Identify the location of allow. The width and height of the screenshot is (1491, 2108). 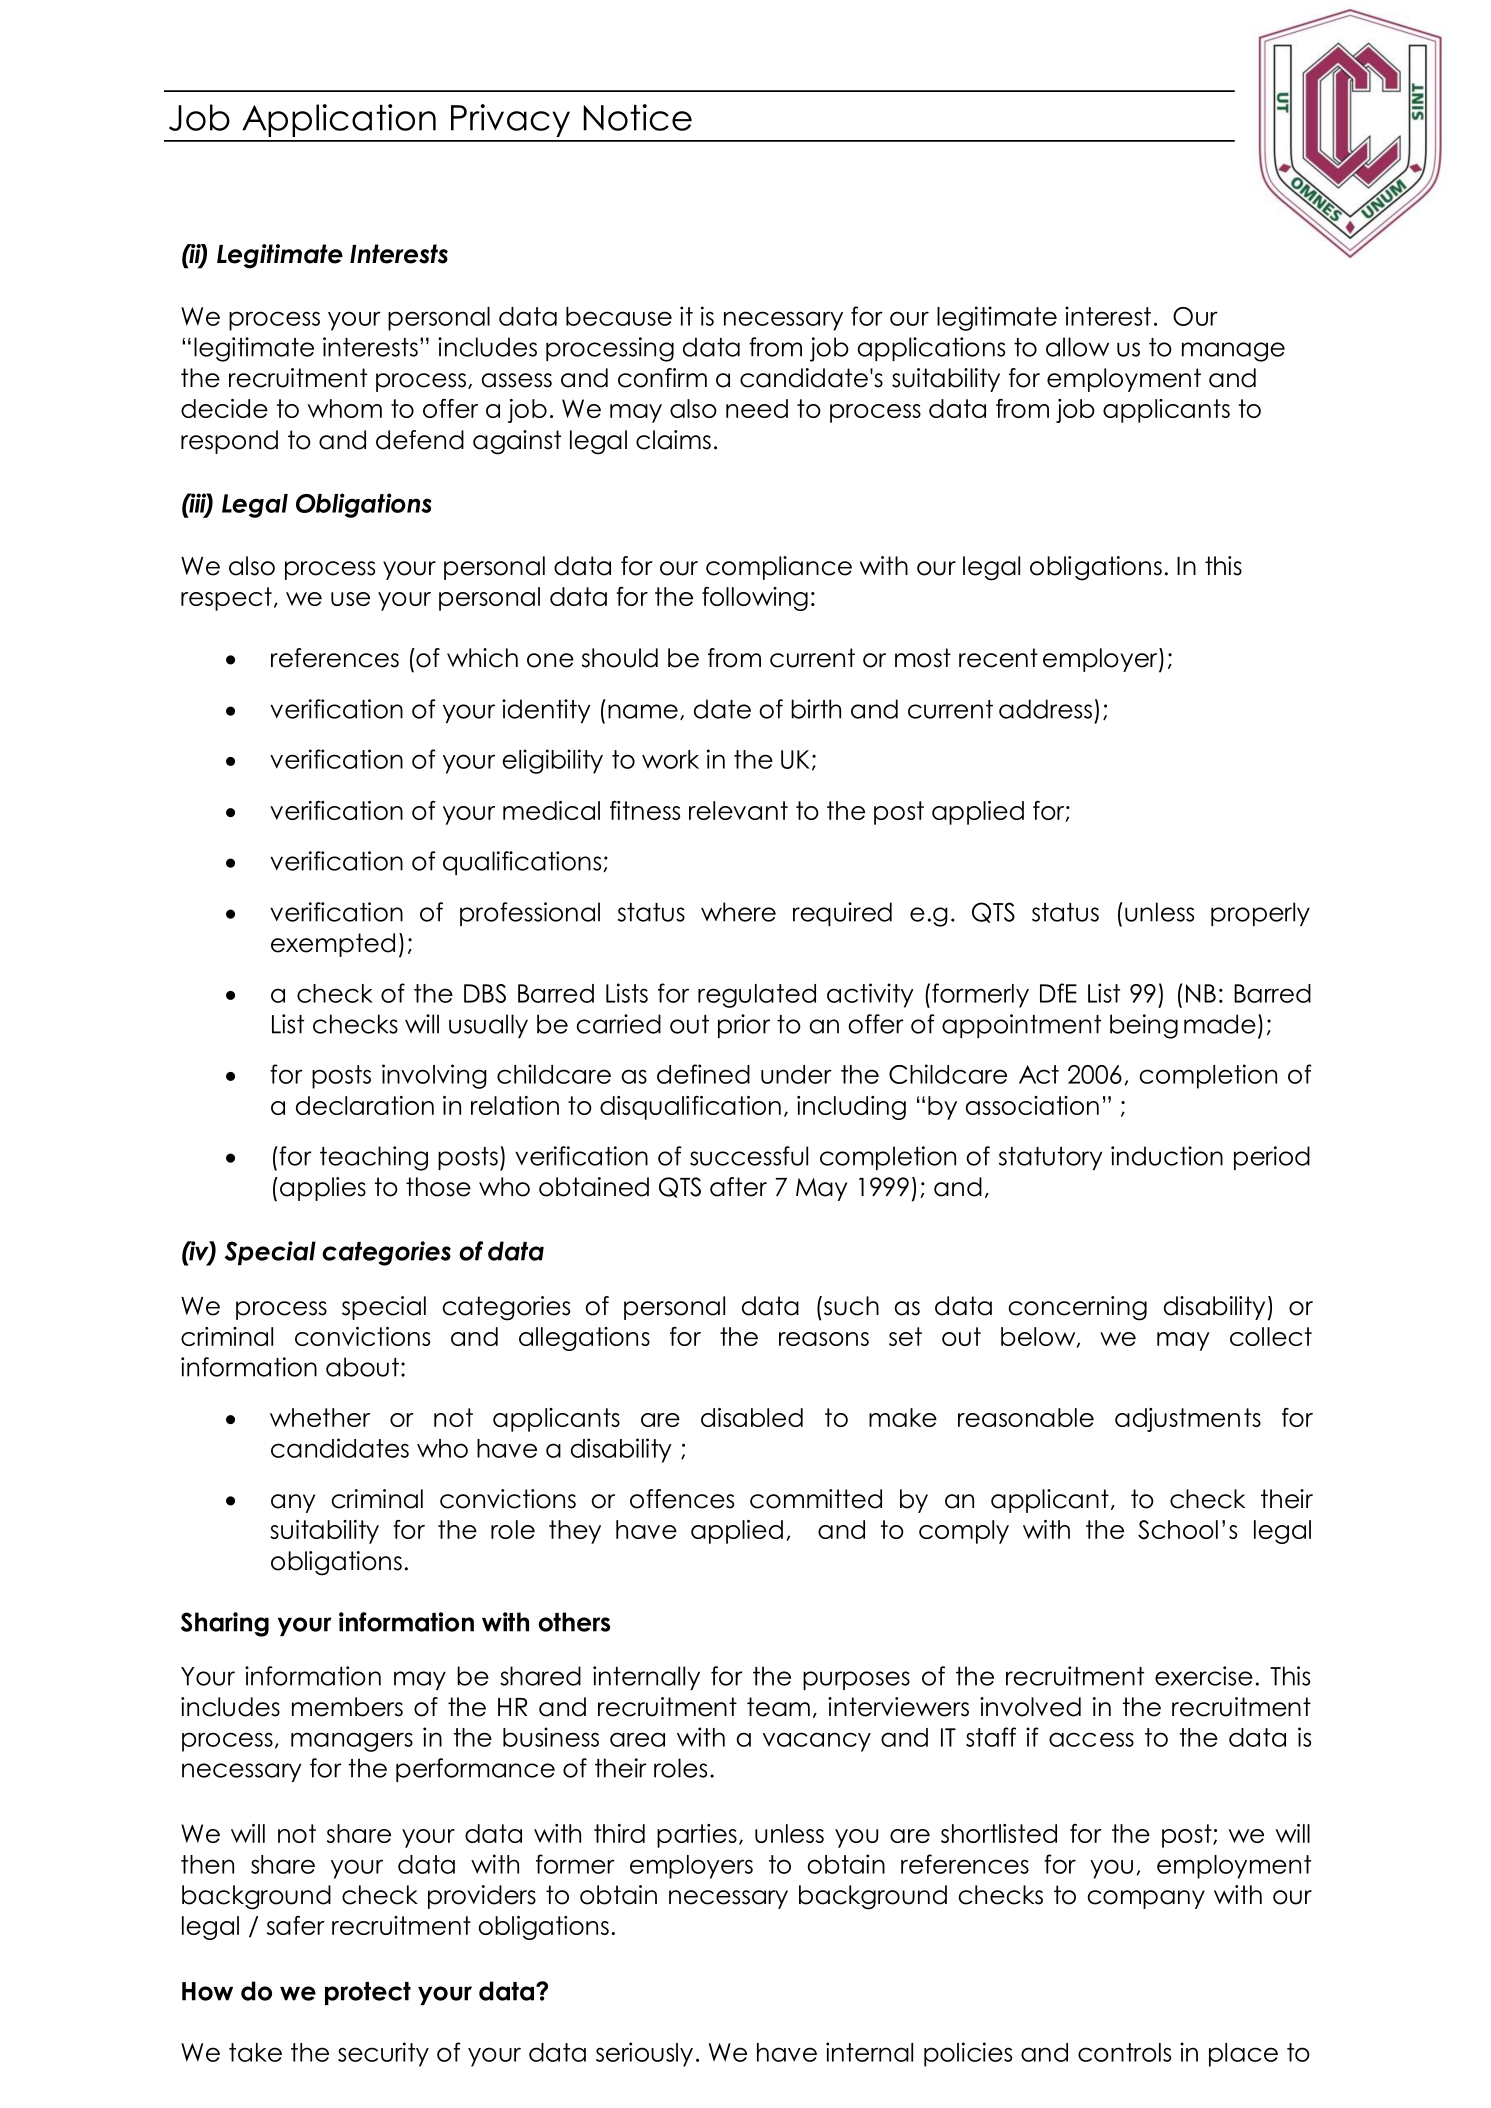
(1077, 347).
